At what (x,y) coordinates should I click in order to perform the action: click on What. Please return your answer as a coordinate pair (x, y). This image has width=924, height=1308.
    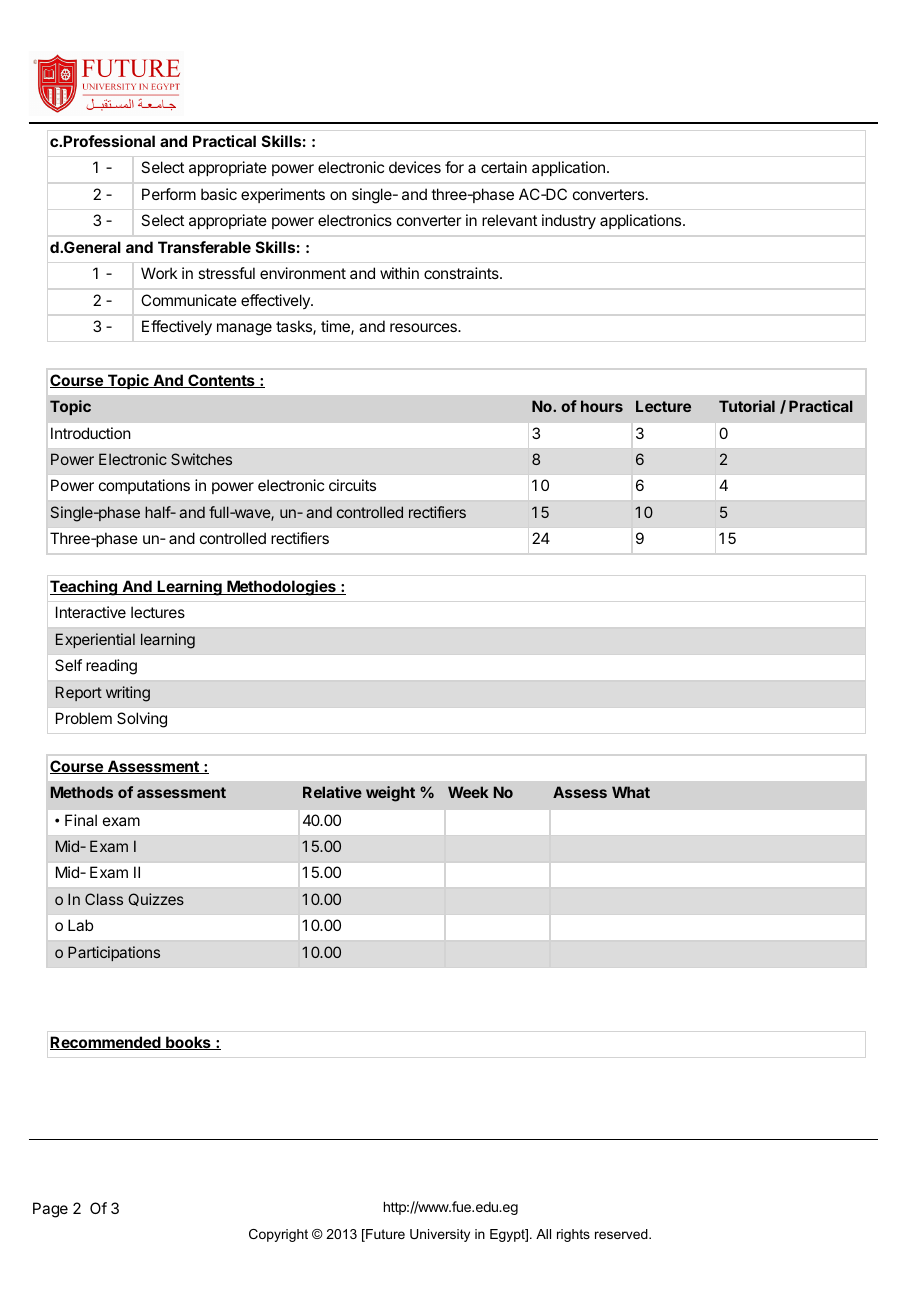
    Looking at the image, I should click on (631, 792).
